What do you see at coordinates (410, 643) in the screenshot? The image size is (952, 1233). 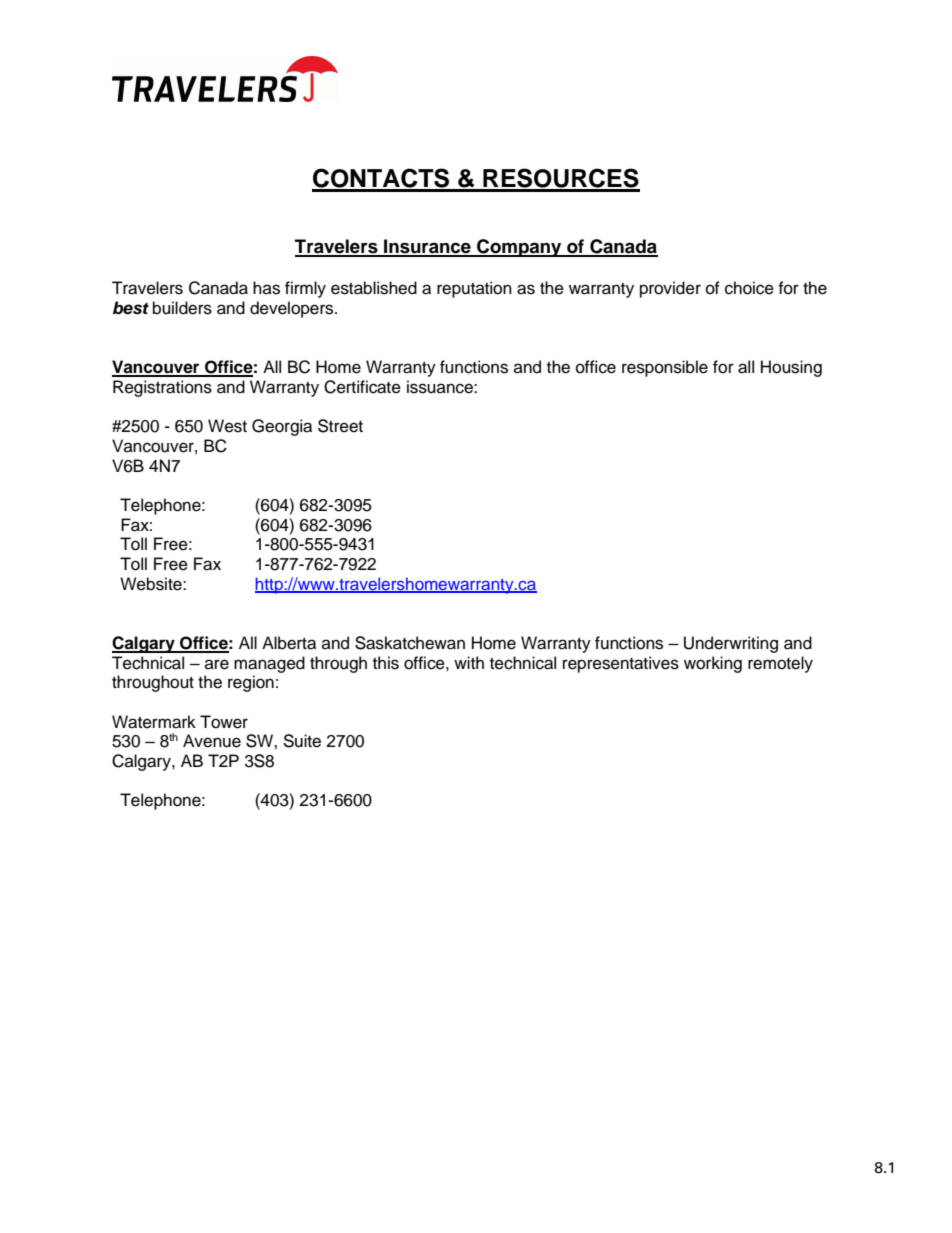 I see `Saskatchewan` at bounding box center [410, 643].
